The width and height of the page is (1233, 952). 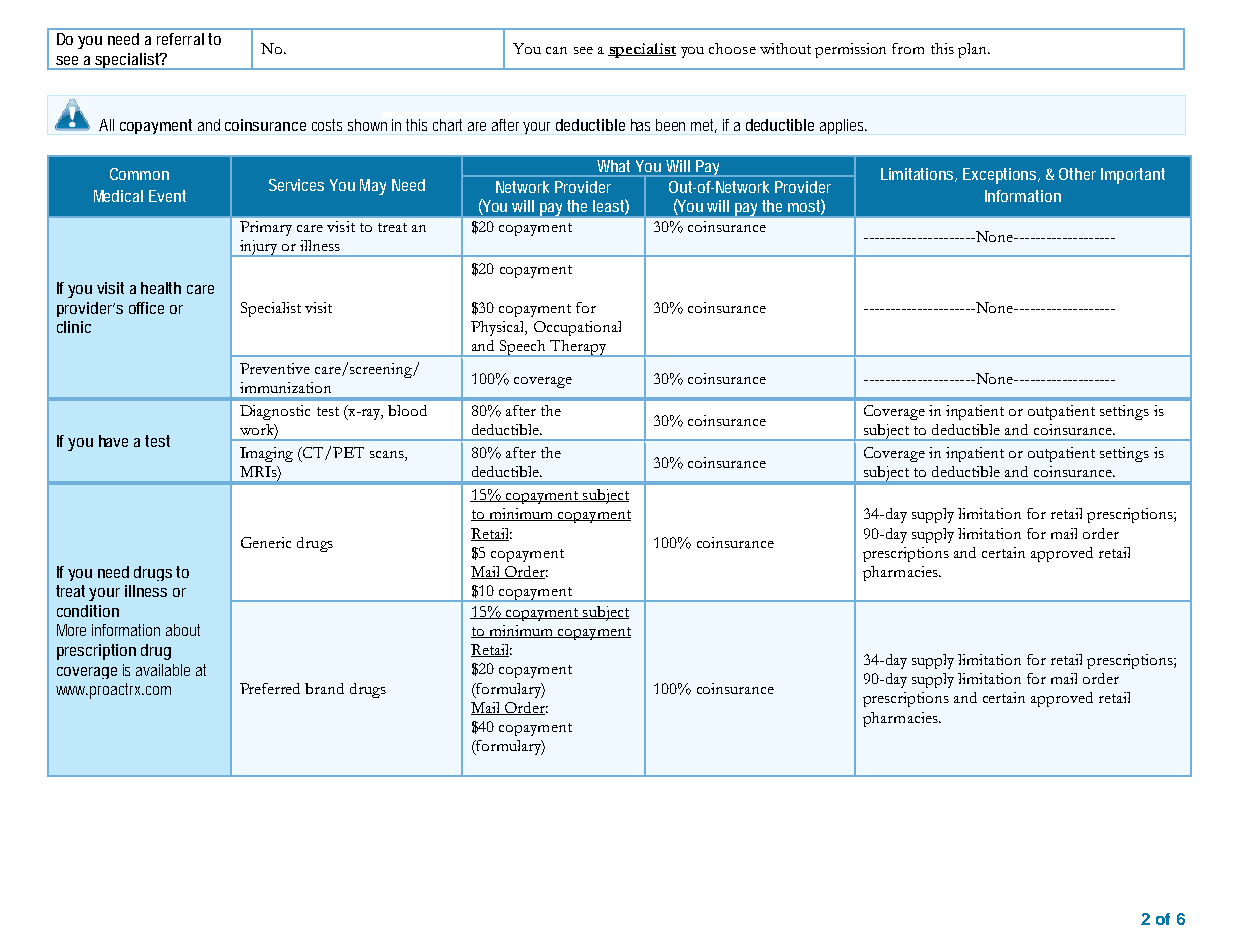 What do you see at coordinates (266, 454) in the page?
I see `Imaging` at bounding box center [266, 454].
